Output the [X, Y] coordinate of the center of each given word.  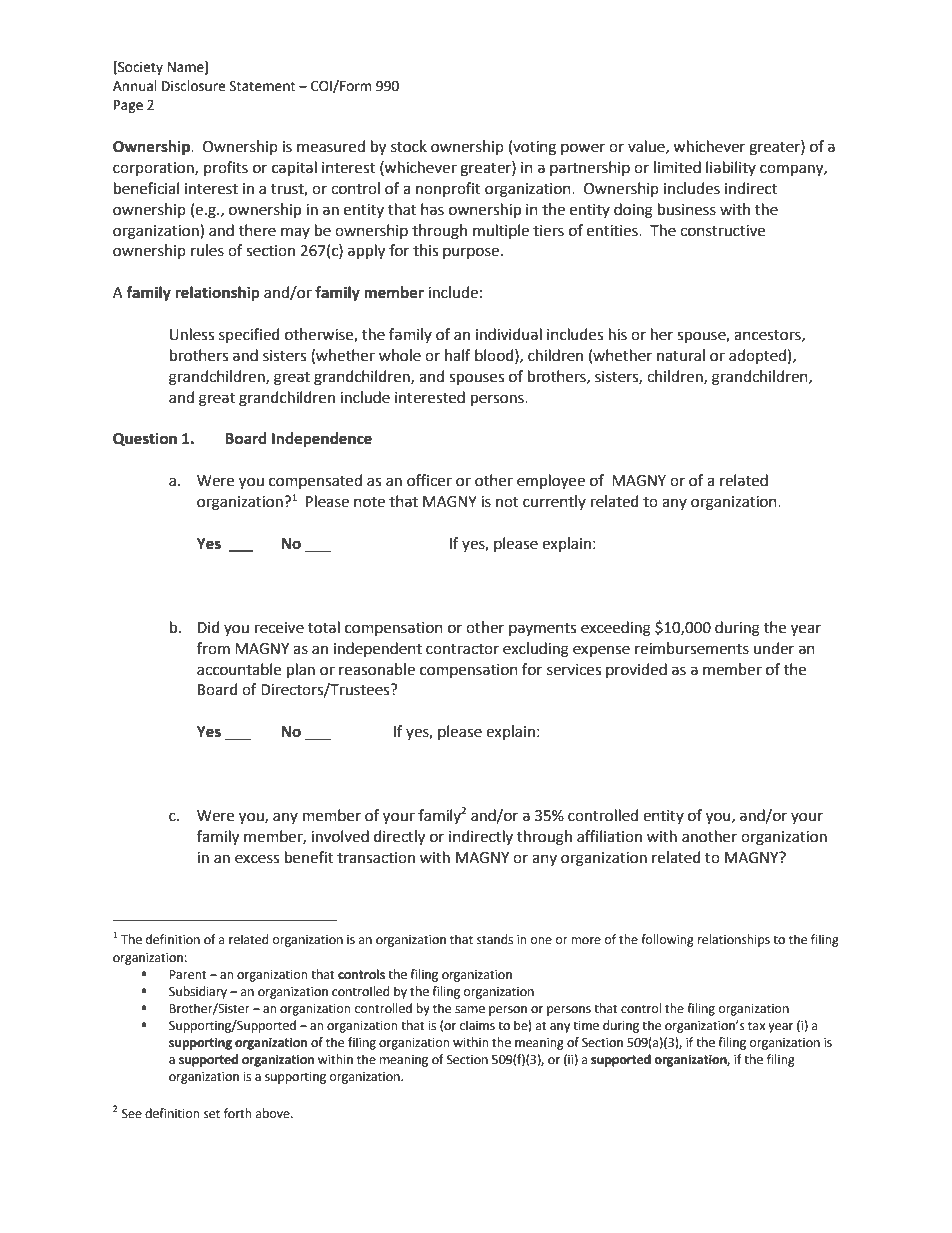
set [212, 1114]
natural [681, 355]
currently [554, 502]
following [667, 940]
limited [677, 167]
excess [257, 859]
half [458, 355]
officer [429, 480]
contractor [462, 649]
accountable [239, 669]
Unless [192, 334]
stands [495, 939]
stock [409, 146]
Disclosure [193, 86]
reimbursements [692, 648]
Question [145, 439]
